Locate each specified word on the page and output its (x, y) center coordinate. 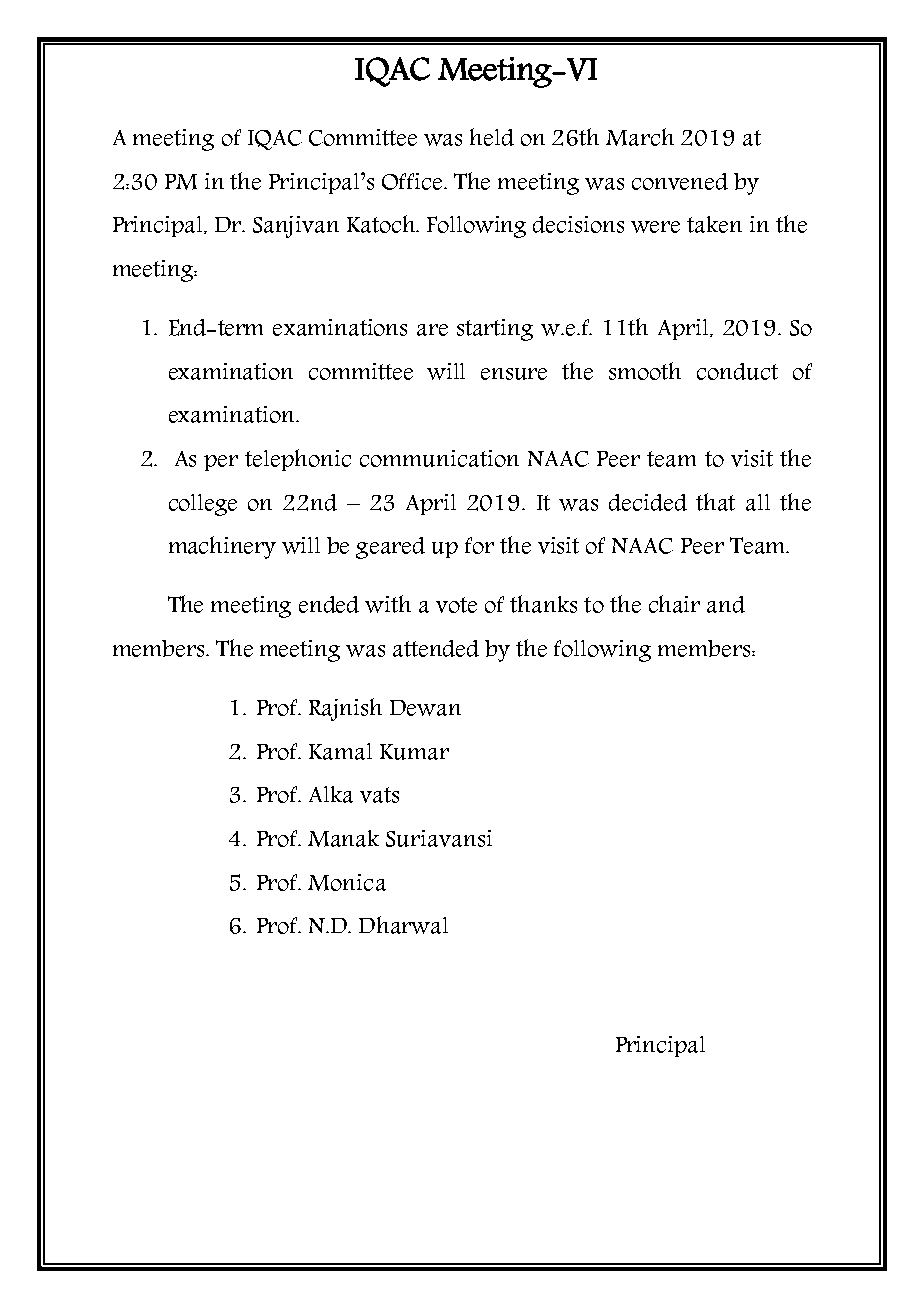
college (203, 505)
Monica (347, 882)
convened (680, 181)
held (492, 137)
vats (379, 795)
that (715, 502)
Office (413, 181)
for (479, 545)
